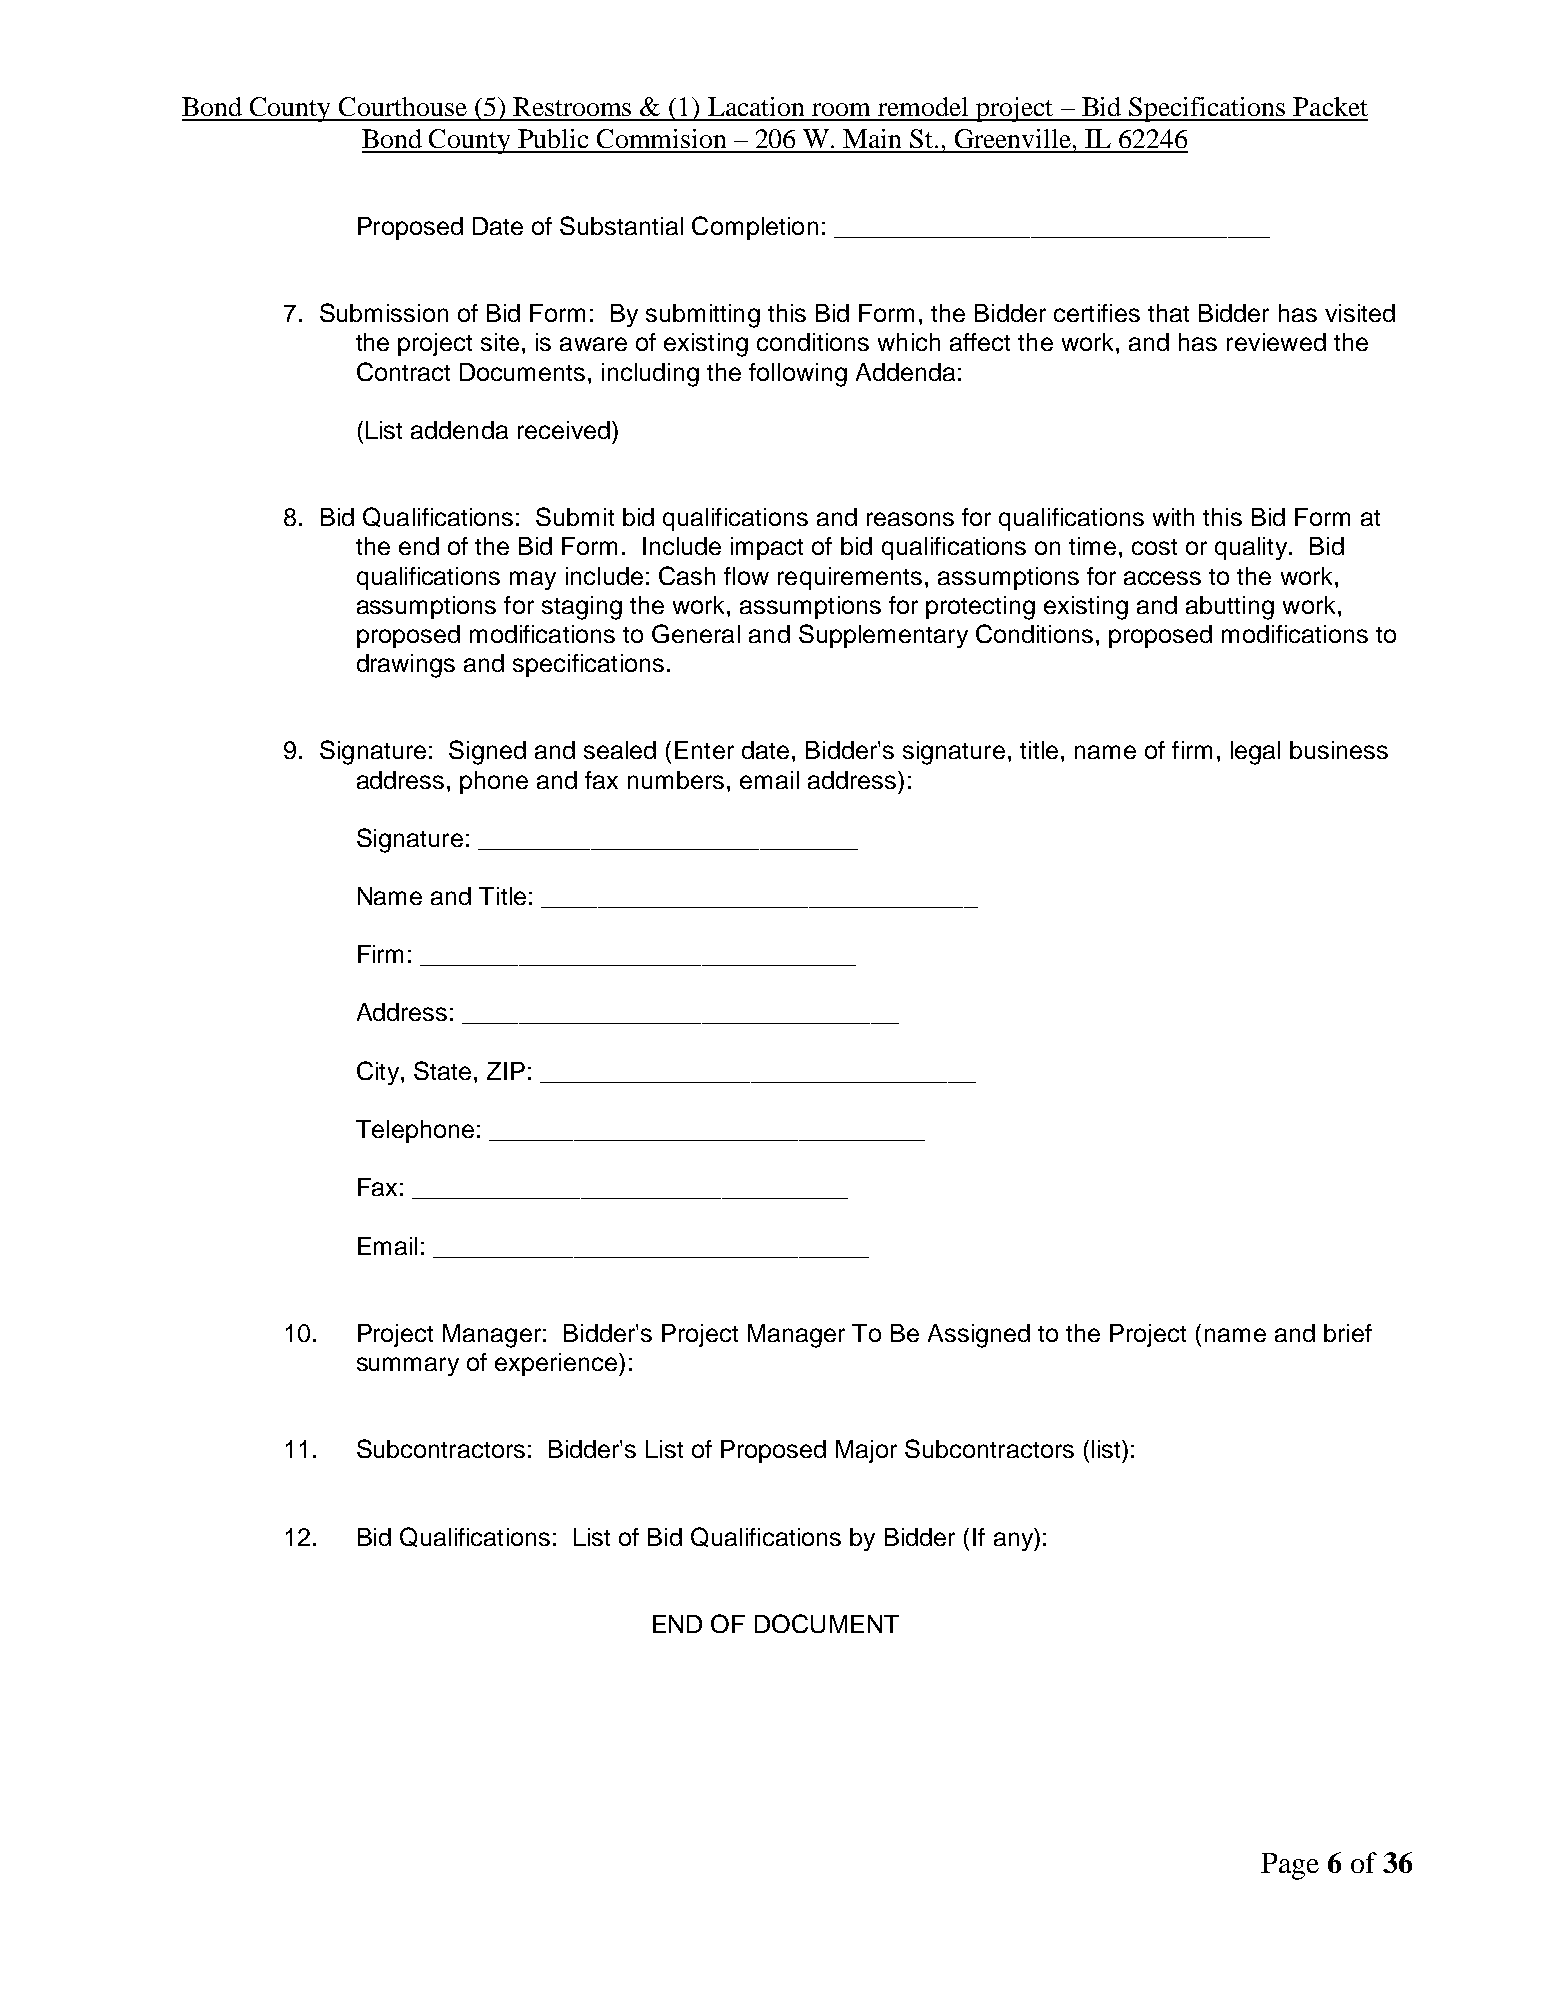 This image has height=2006, width=1550. Describe the element at coordinates (866, 1451) in the image. I see `Major` at that location.
